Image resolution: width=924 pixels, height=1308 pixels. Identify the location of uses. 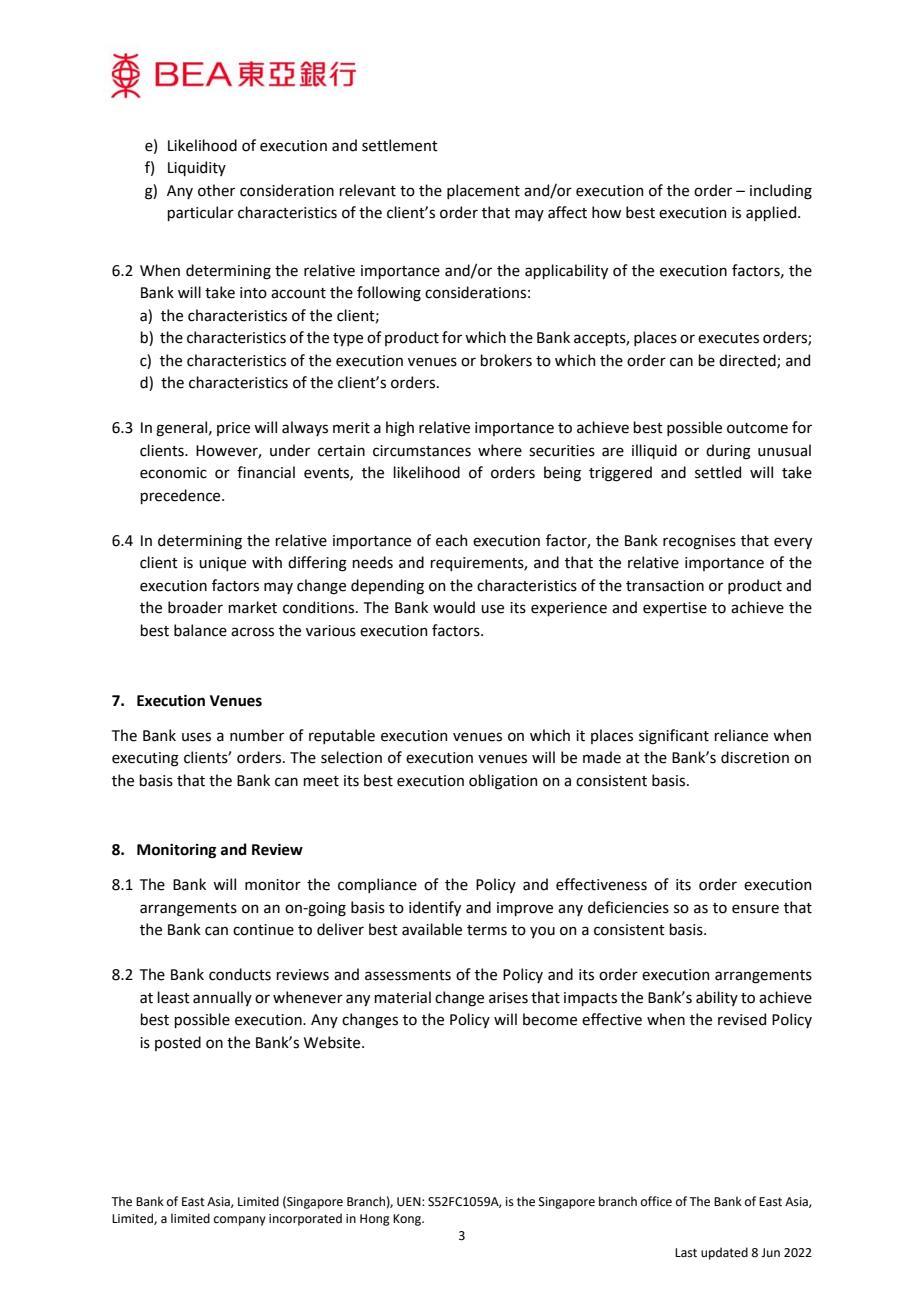
(196, 737).
